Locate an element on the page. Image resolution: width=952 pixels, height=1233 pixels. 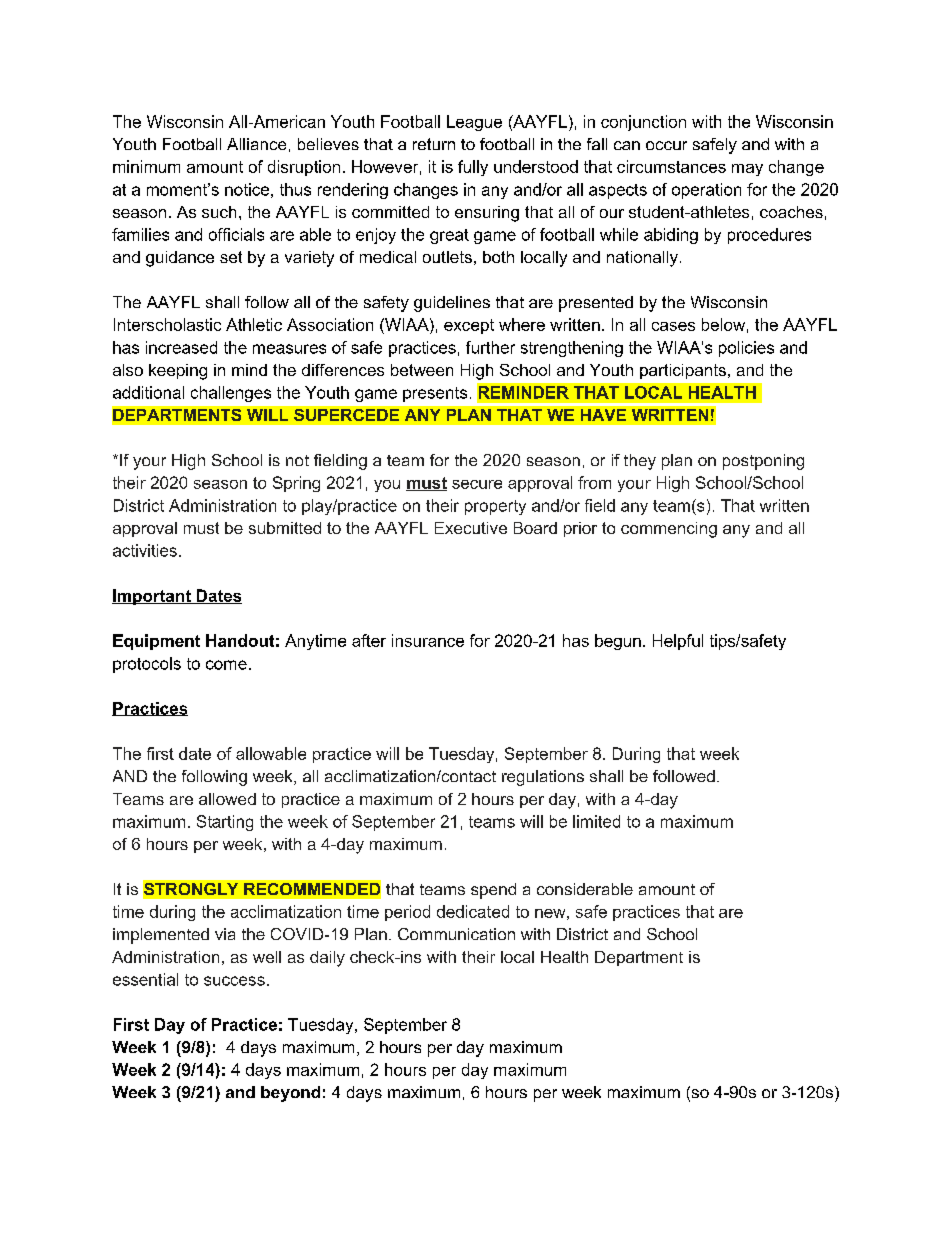
secure is located at coordinates (477, 484).
